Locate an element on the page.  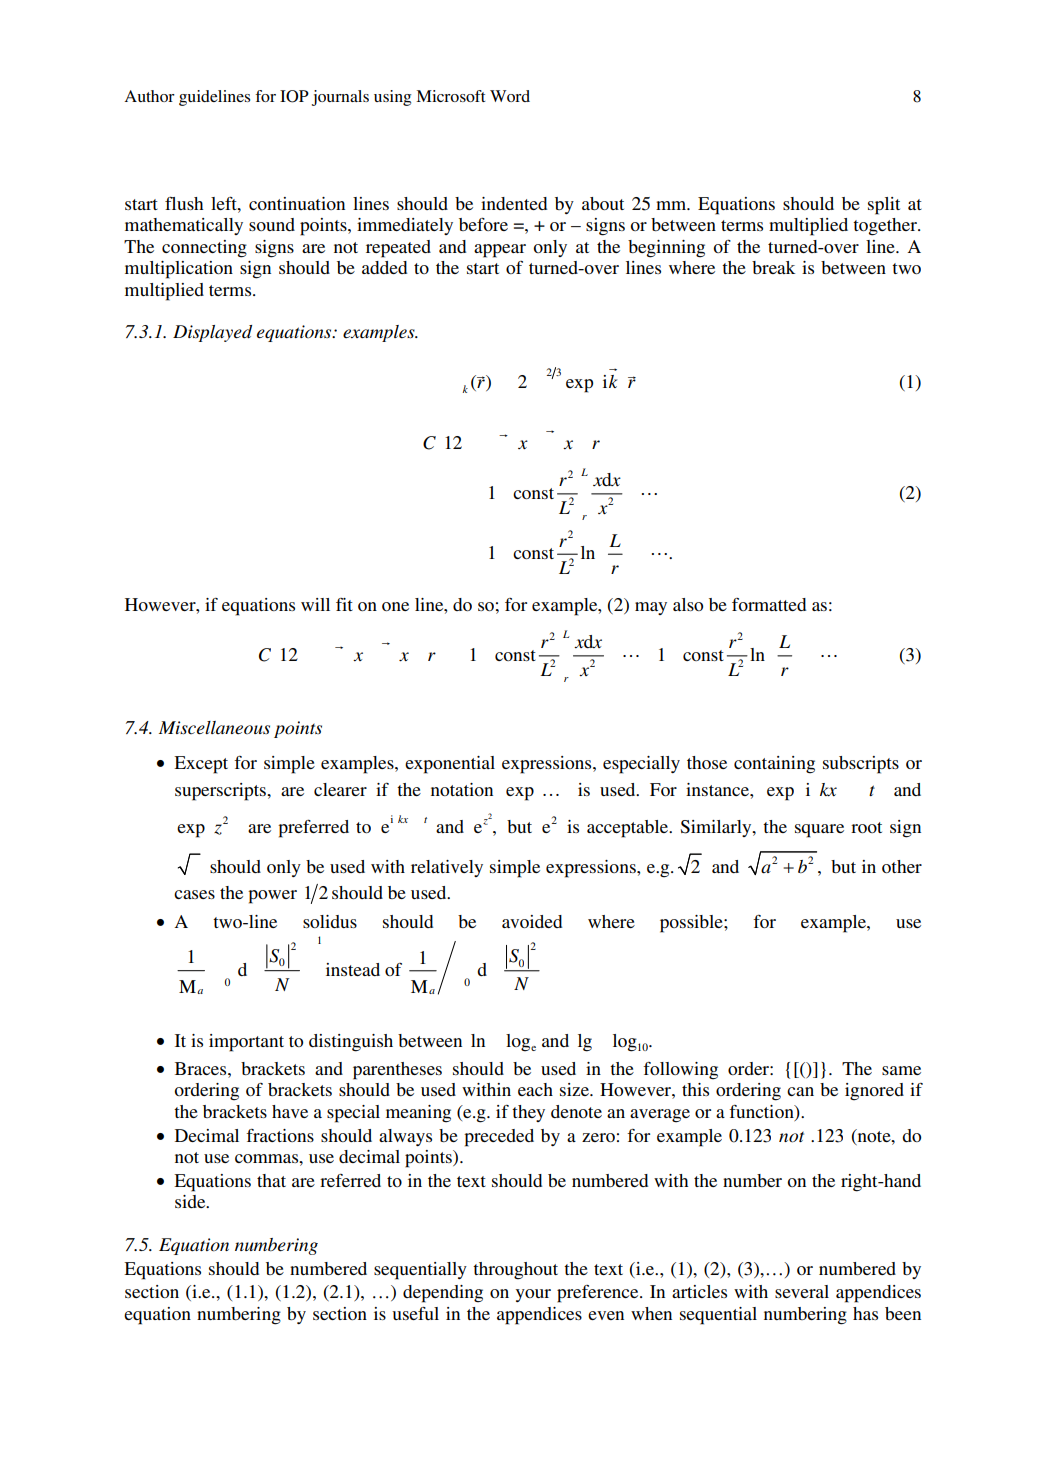
split is located at coordinates (884, 206).
